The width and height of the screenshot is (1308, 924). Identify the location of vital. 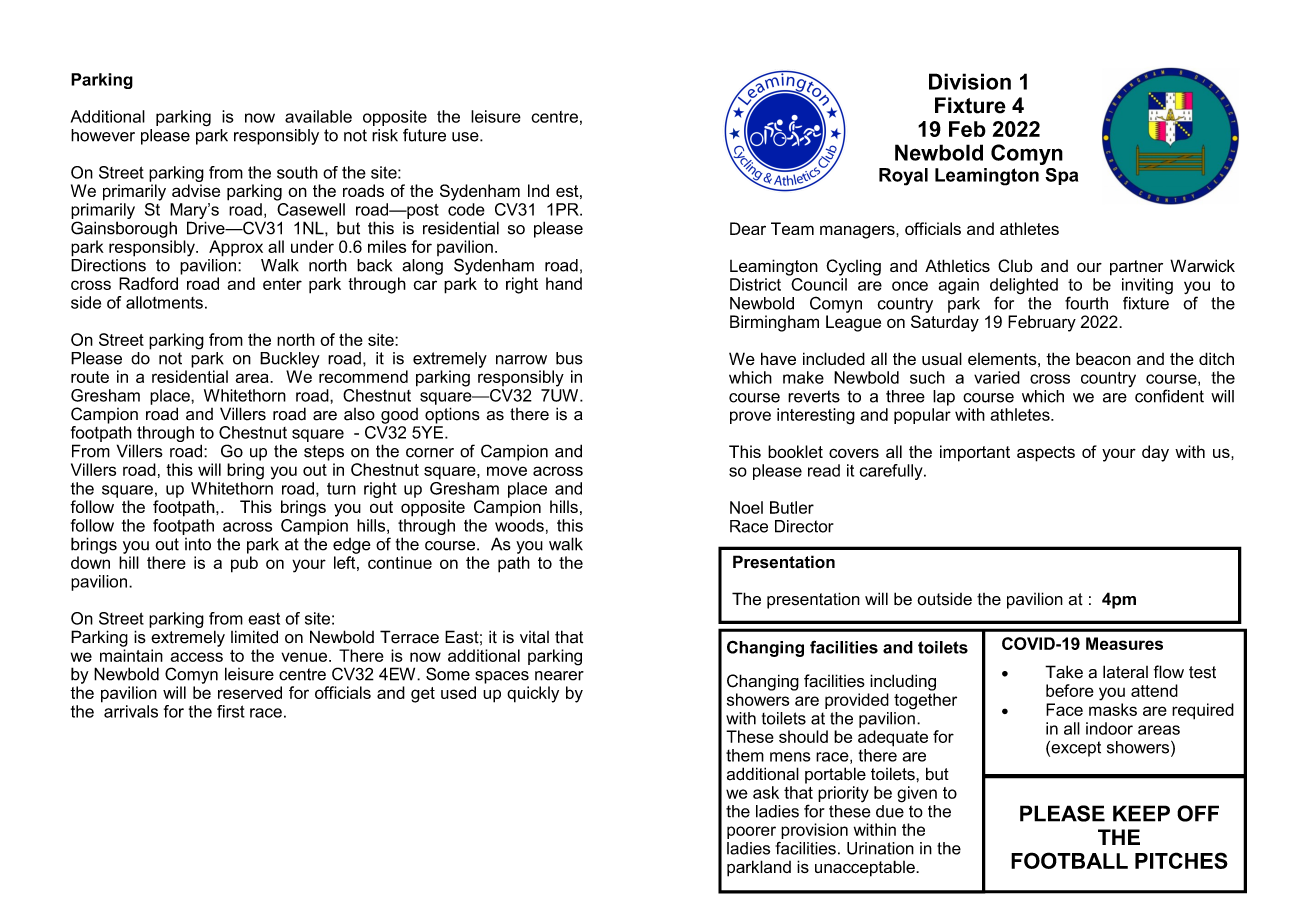
(534, 637).
